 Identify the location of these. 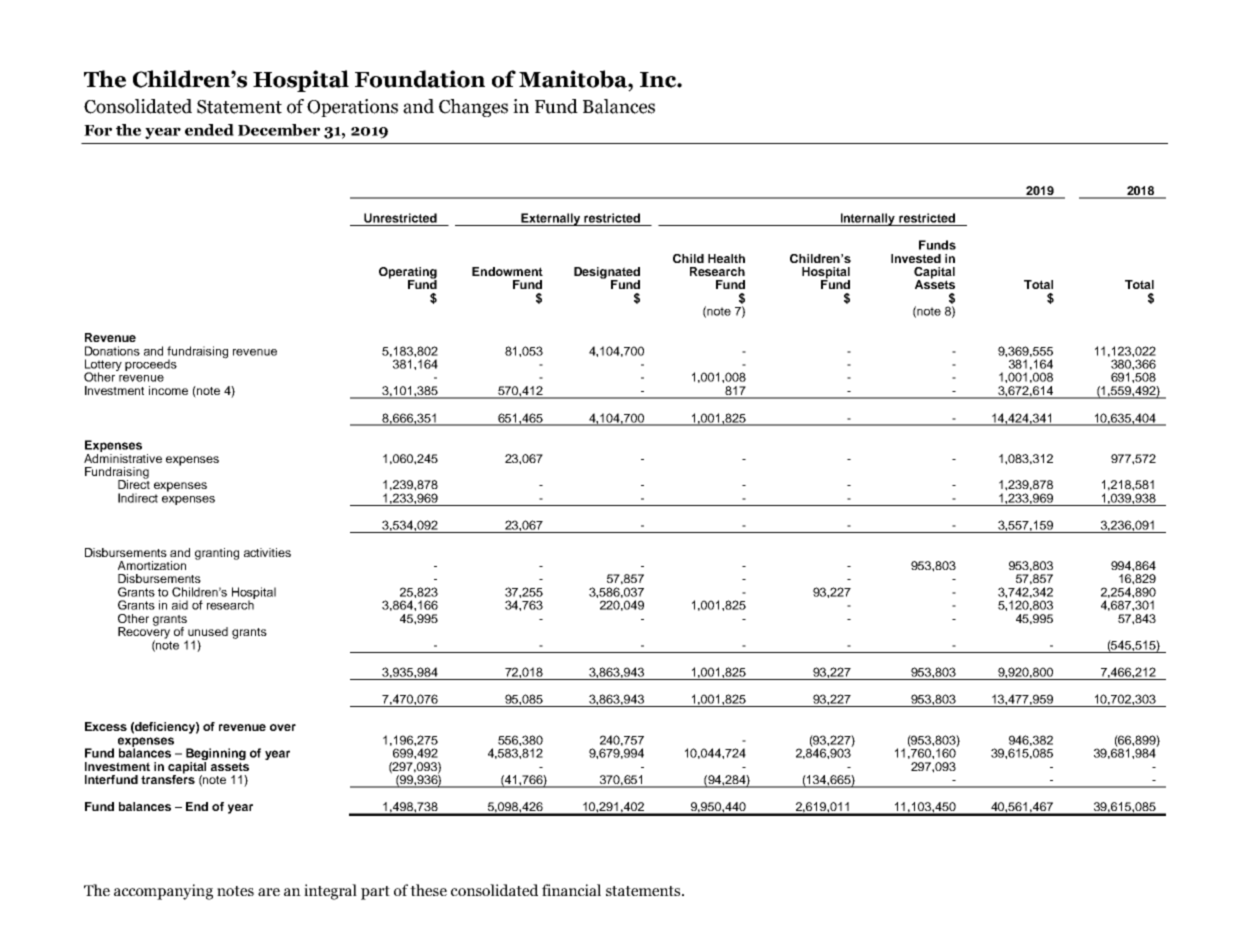
(428, 890).
